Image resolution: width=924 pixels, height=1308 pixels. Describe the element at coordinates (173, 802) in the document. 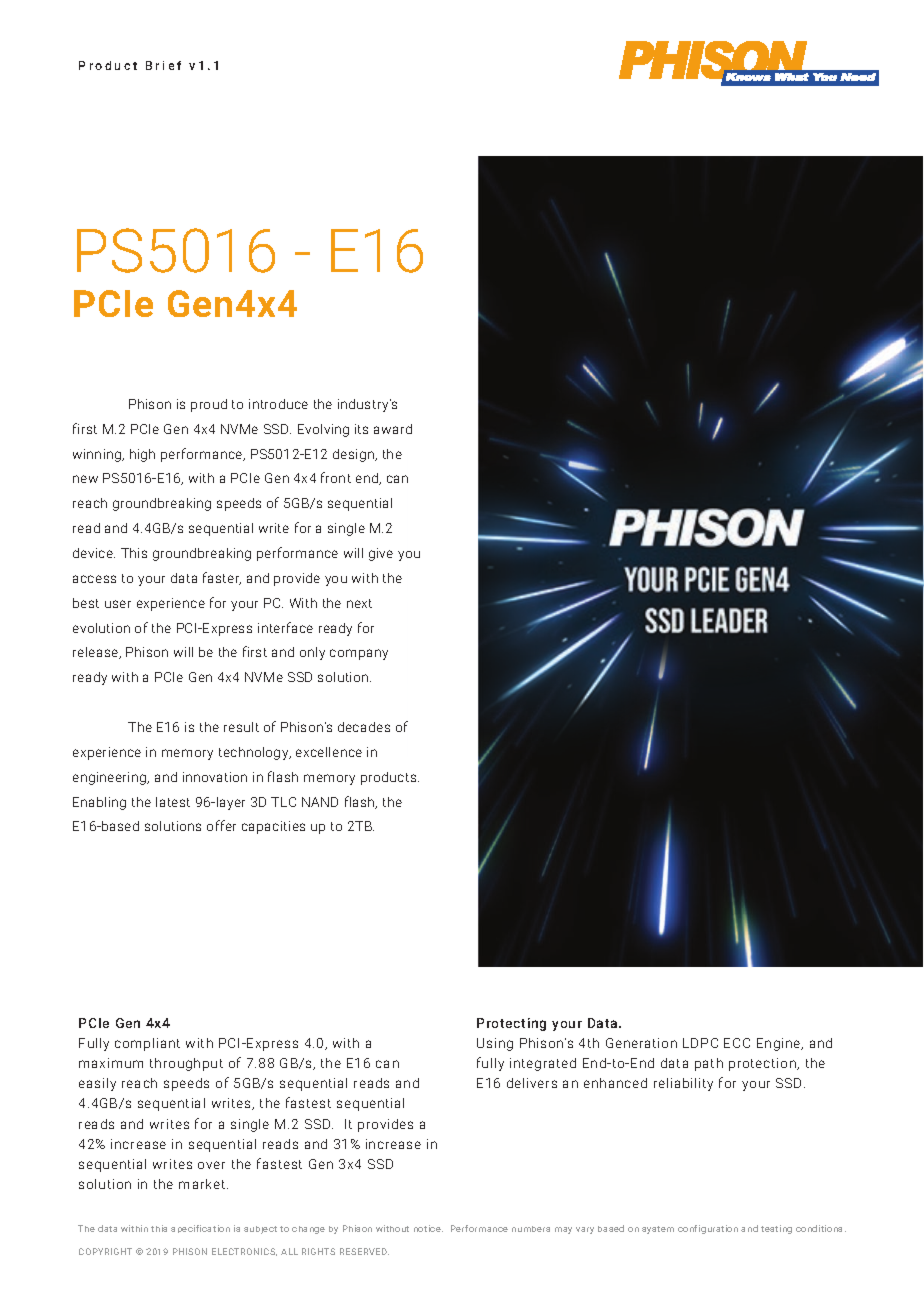

I see `latest` at that location.
